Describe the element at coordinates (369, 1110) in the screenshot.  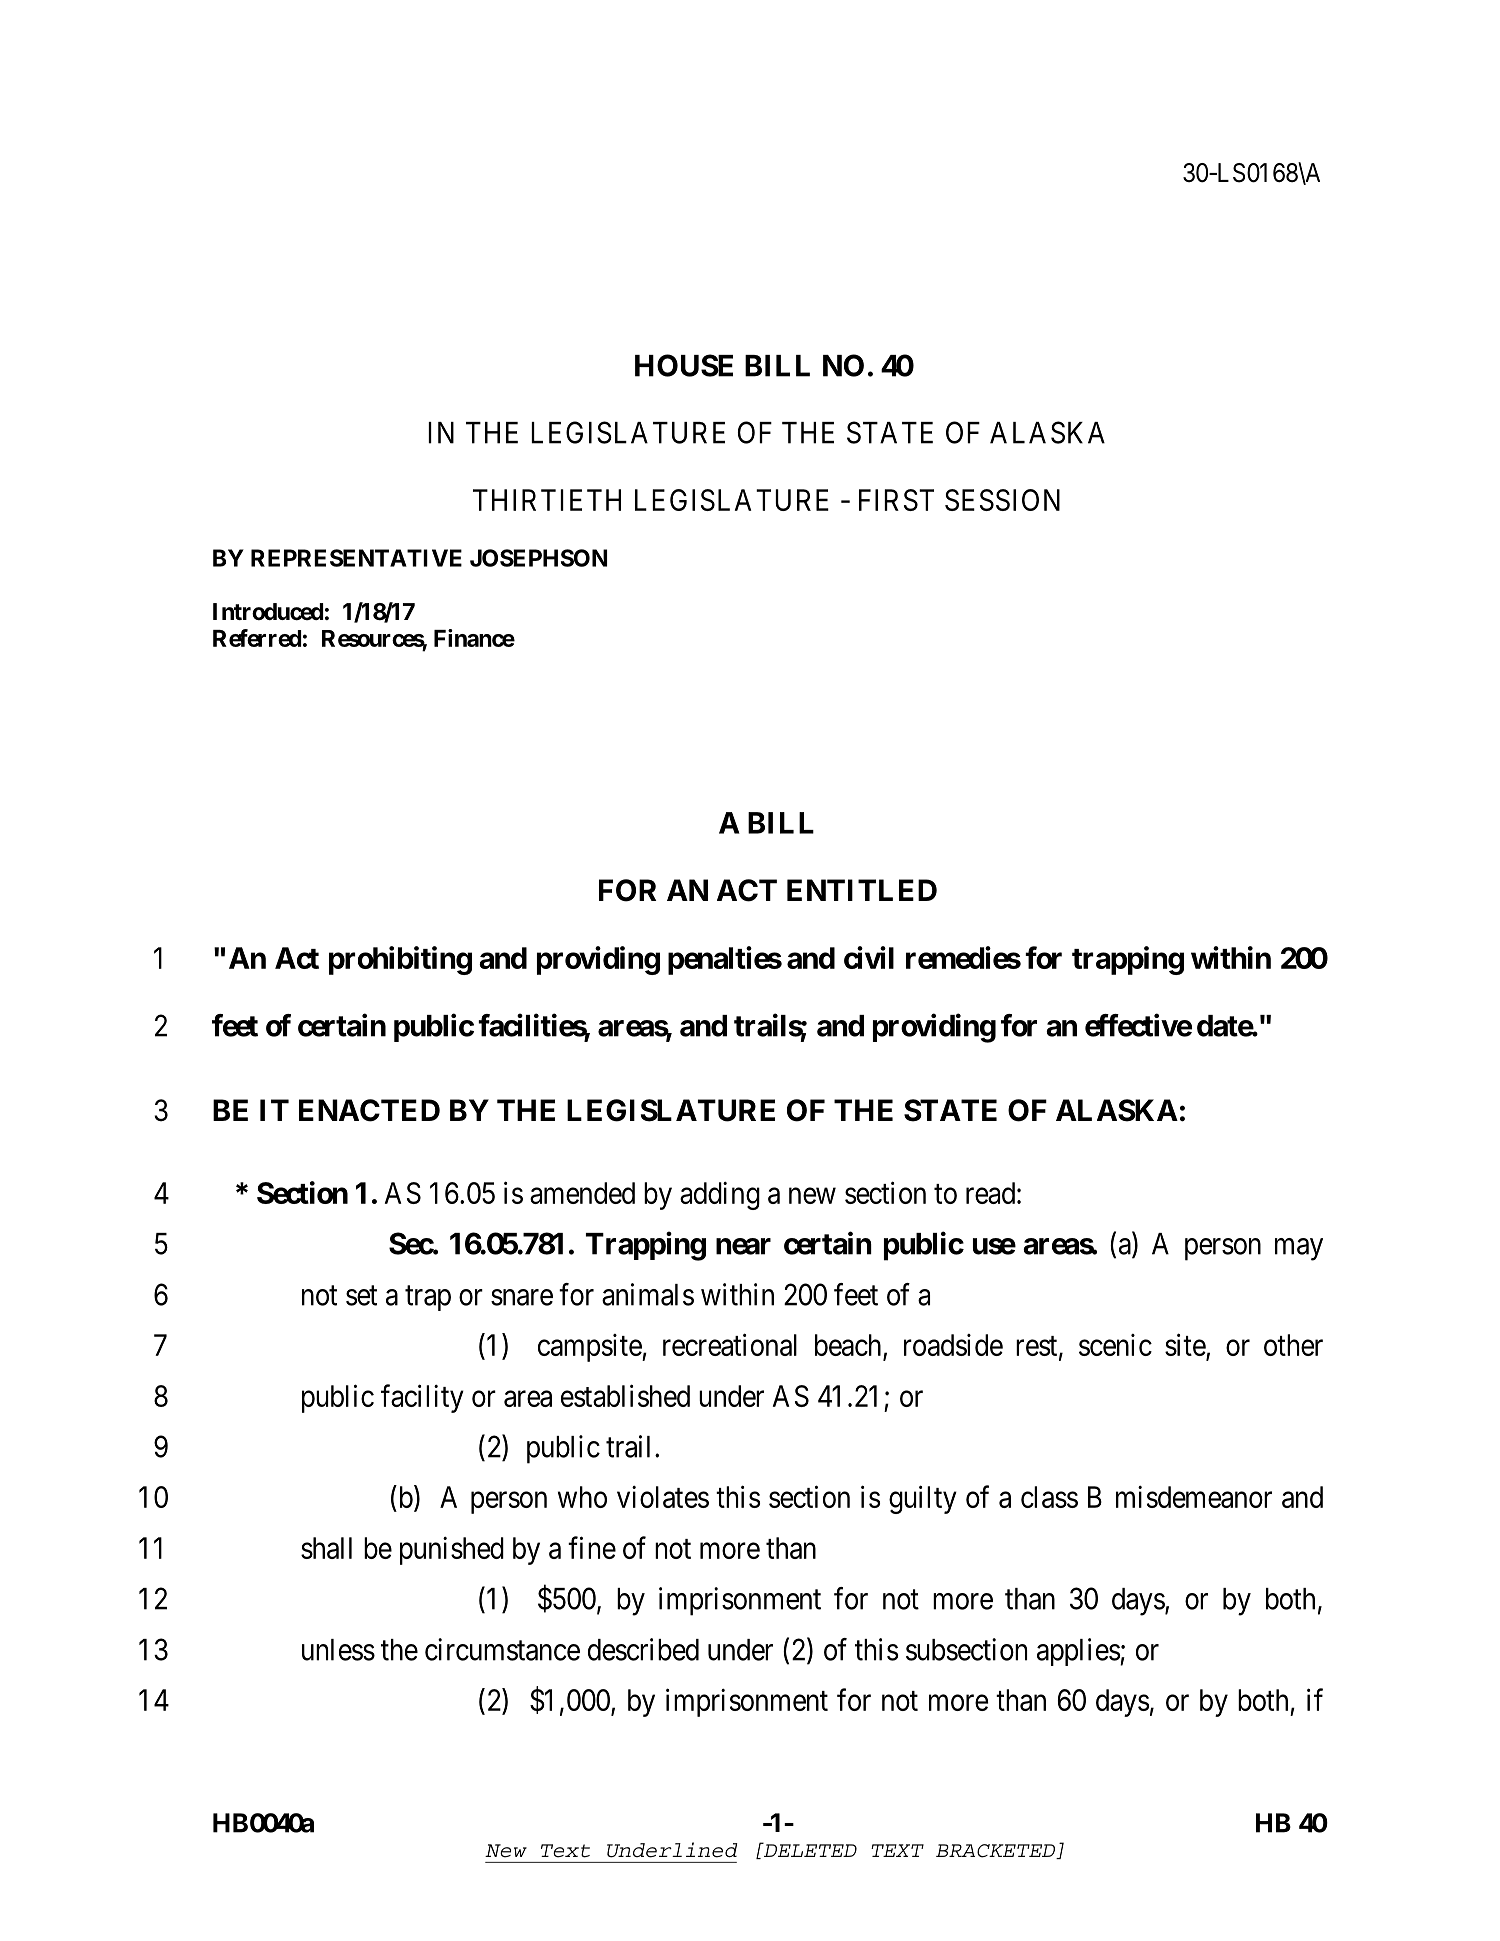
I see `ENACTED` at that location.
